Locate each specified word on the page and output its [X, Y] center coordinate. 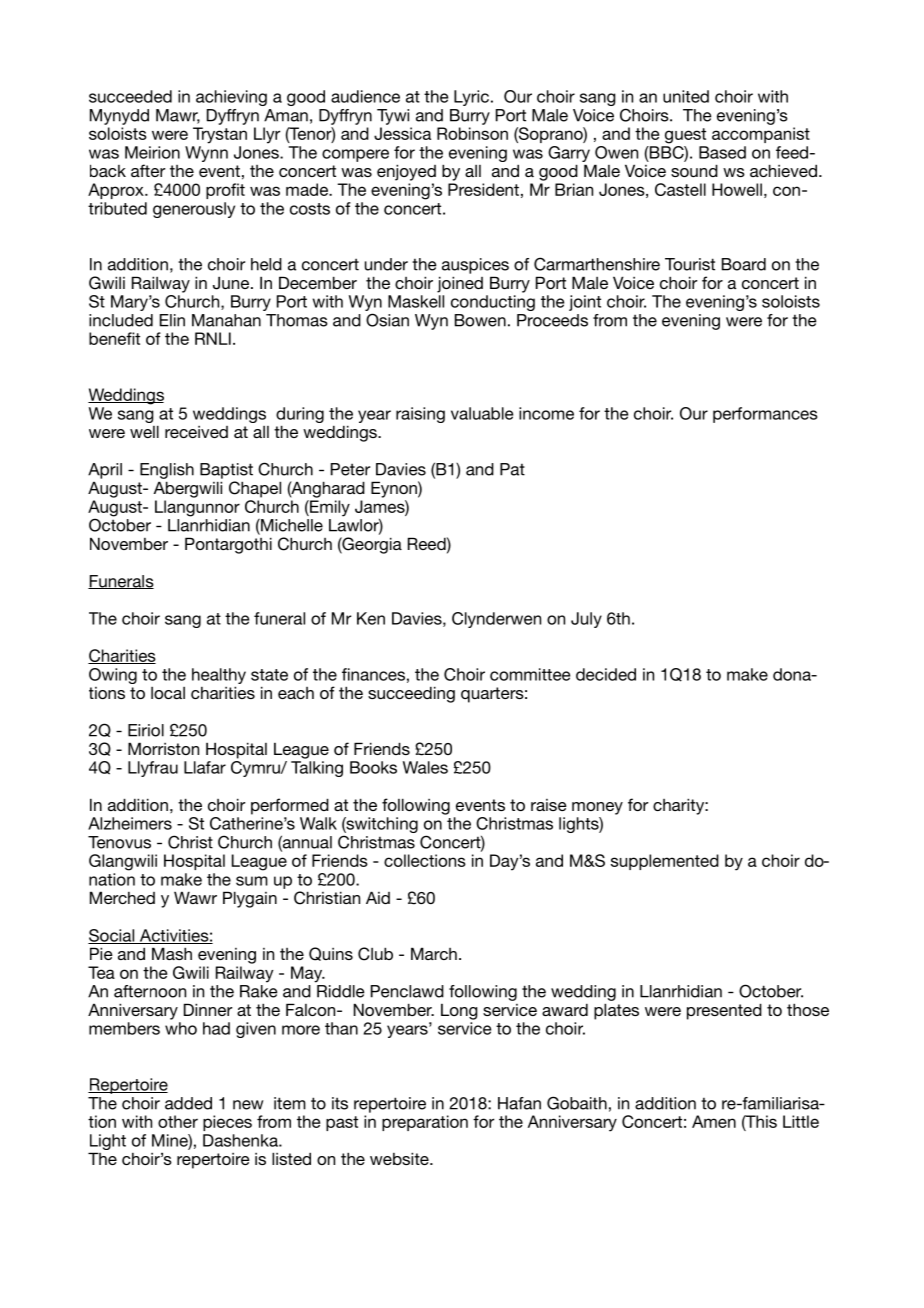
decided [606, 674]
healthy [219, 676]
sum [252, 881]
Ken [371, 618]
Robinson [472, 133]
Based [722, 152]
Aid [378, 897]
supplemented [665, 862]
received [196, 432]
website [400, 1158]
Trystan [220, 135]
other [178, 1121]
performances [765, 415]
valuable [482, 413]
